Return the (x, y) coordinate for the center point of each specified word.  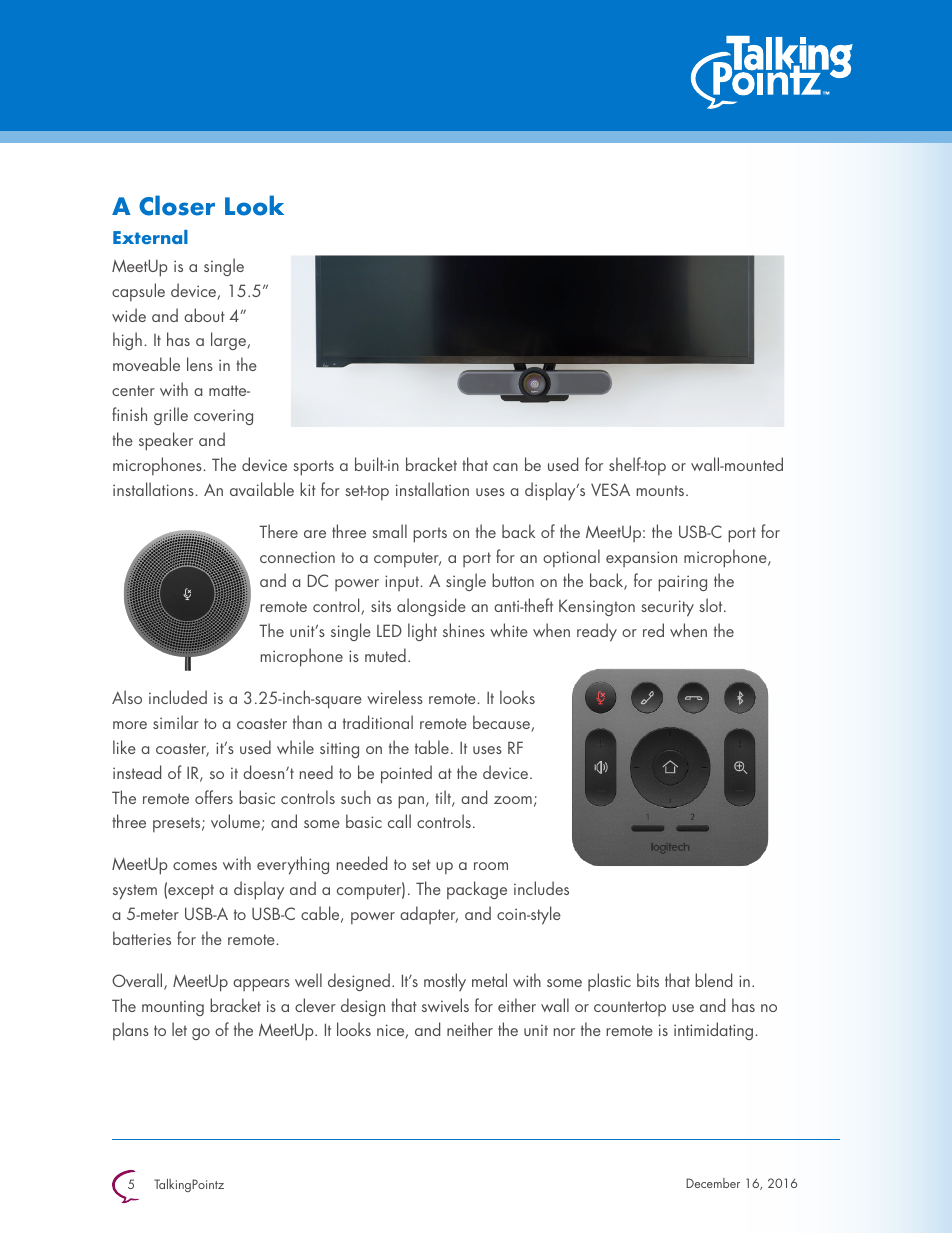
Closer (177, 205)
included (178, 697)
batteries (142, 938)
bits (648, 980)
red (653, 630)
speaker (166, 441)
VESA (610, 489)
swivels (445, 1005)
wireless (395, 697)
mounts (662, 490)
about (204, 315)
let (179, 1029)
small (389, 531)
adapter (429, 915)
